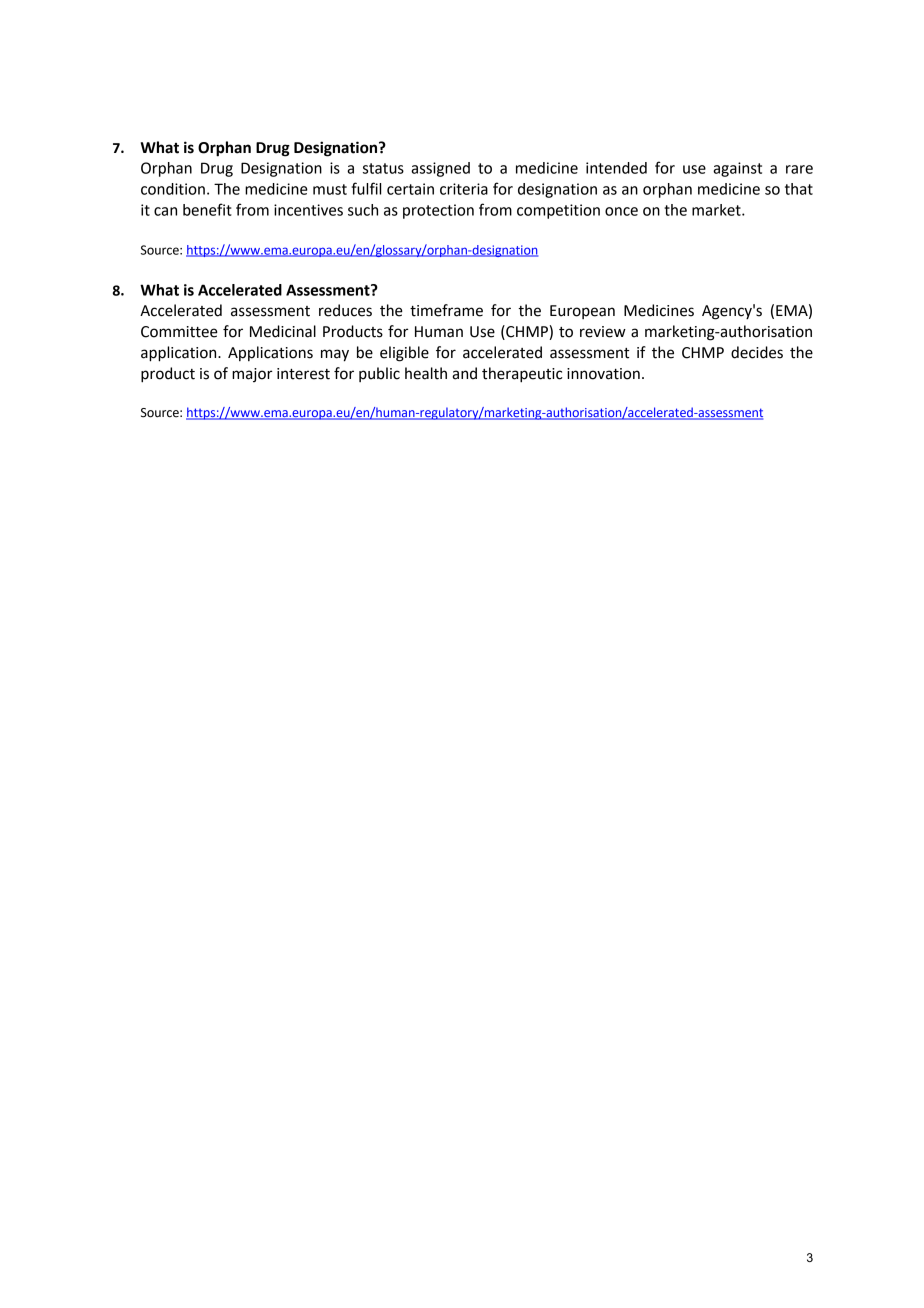 The width and height of the screenshot is (924, 1308). I want to click on timeframe, so click(446, 310).
